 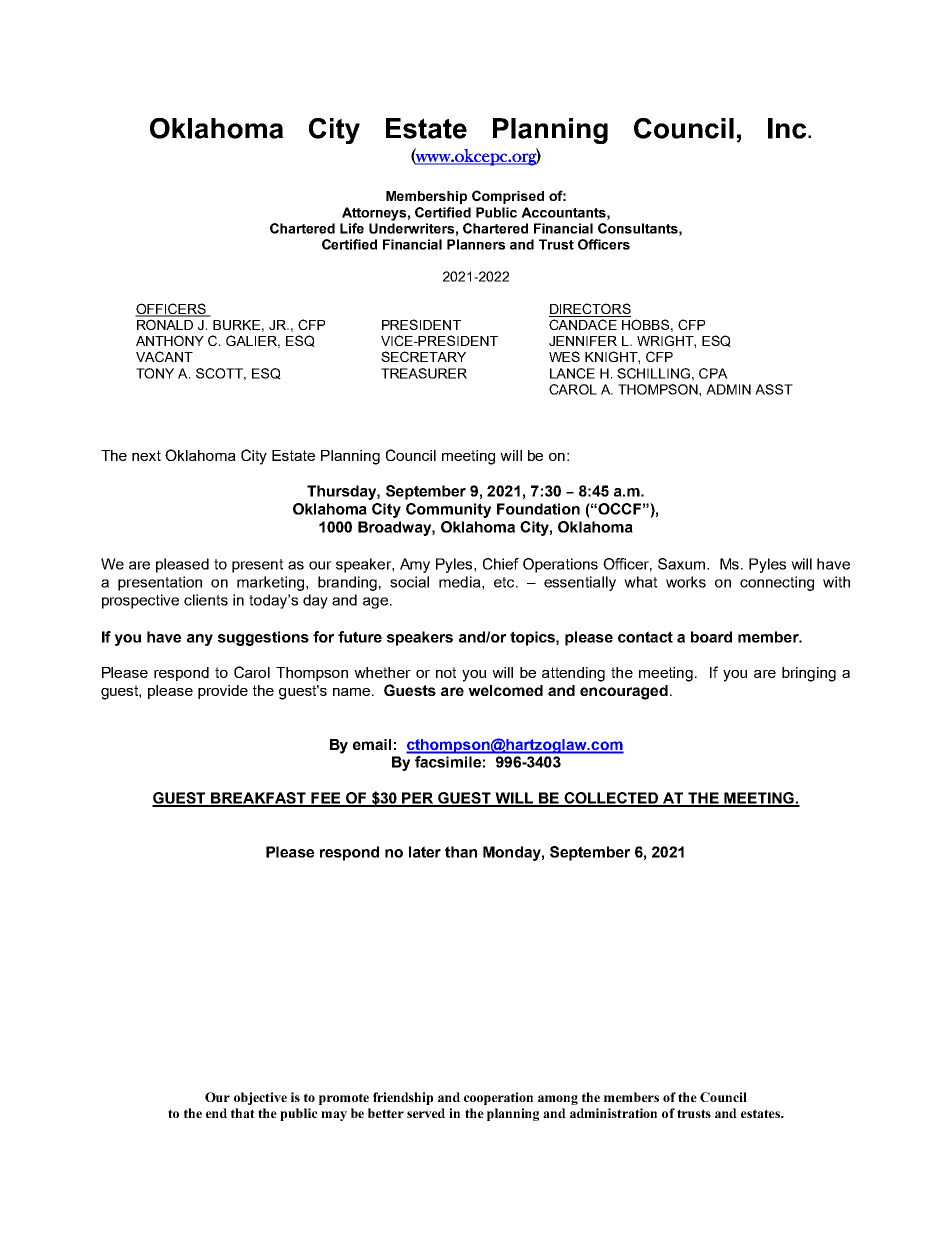 What do you see at coordinates (200, 640) in the screenshot?
I see `any` at bounding box center [200, 640].
